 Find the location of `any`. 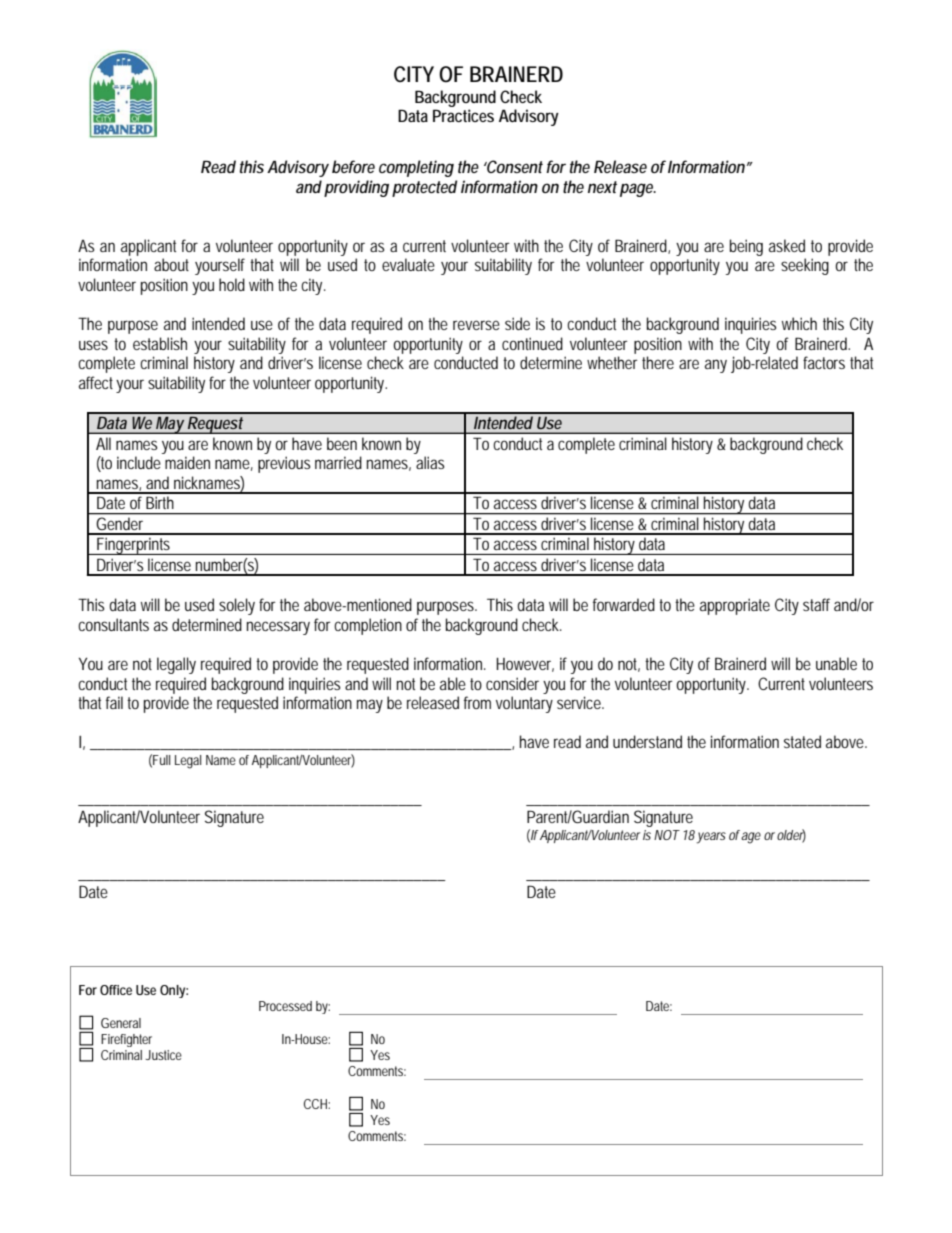

any is located at coordinates (716, 366).
